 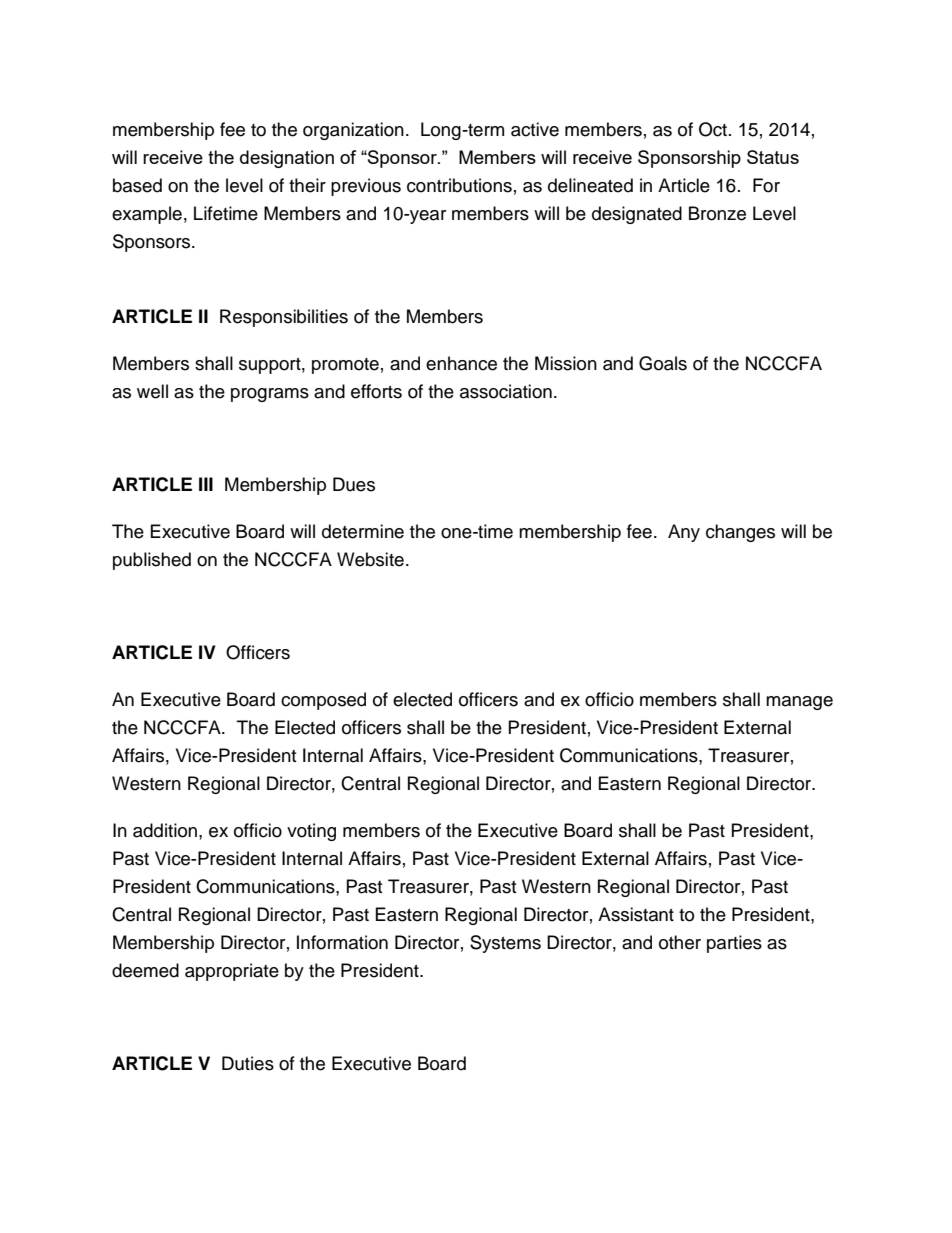 What do you see at coordinates (152, 561) in the image?
I see `published` at bounding box center [152, 561].
